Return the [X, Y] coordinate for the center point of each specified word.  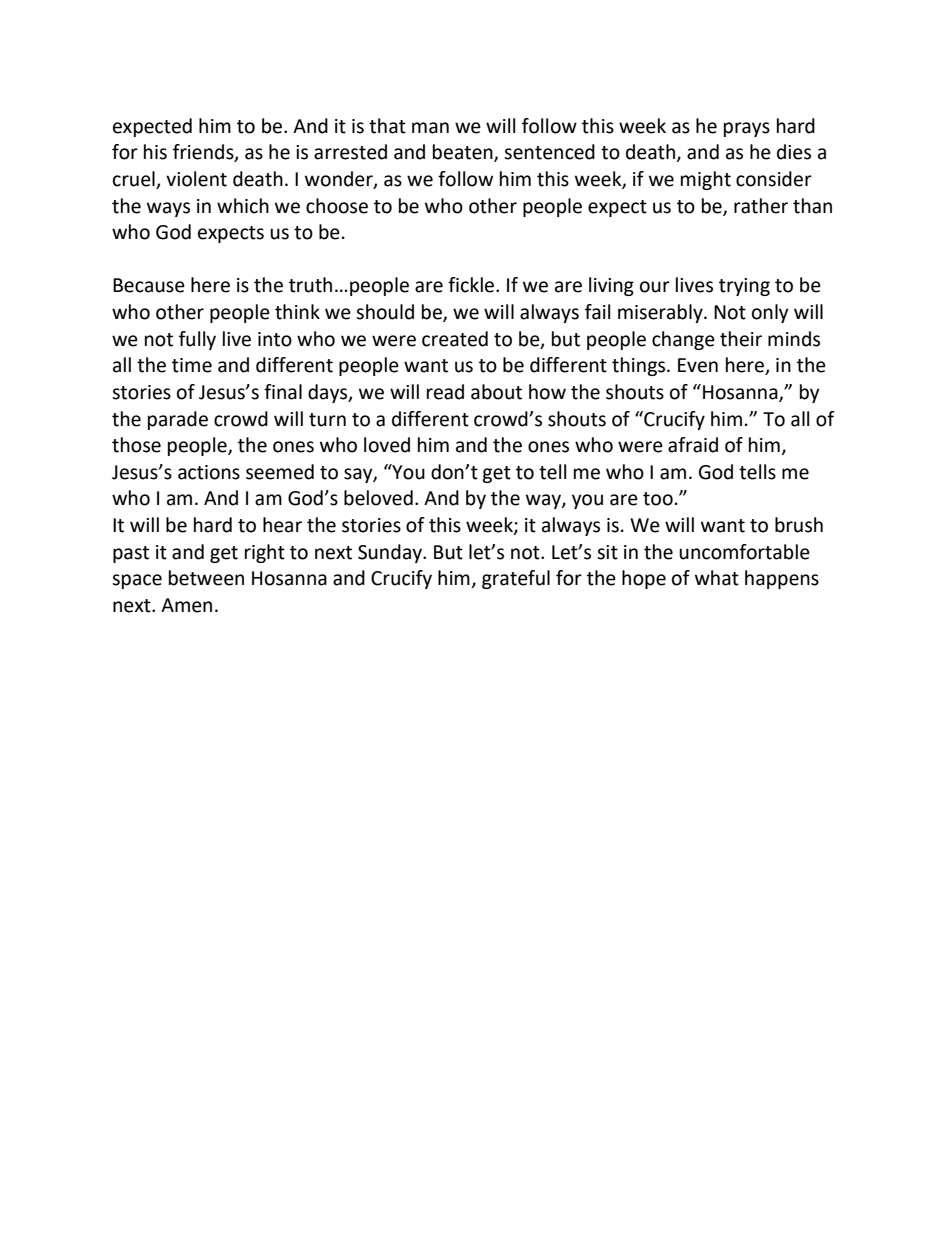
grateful [516, 579]
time [192, 365]
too [658, 499]
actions [209, 472]
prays [747, 129]
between [206, 578]
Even [698, 365]
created [455, 339]
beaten [464, 153]
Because [149, 285]
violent [196, 179]
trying [744, 287]
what [717, 578]
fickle [472, 285]
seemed [280, 472]
